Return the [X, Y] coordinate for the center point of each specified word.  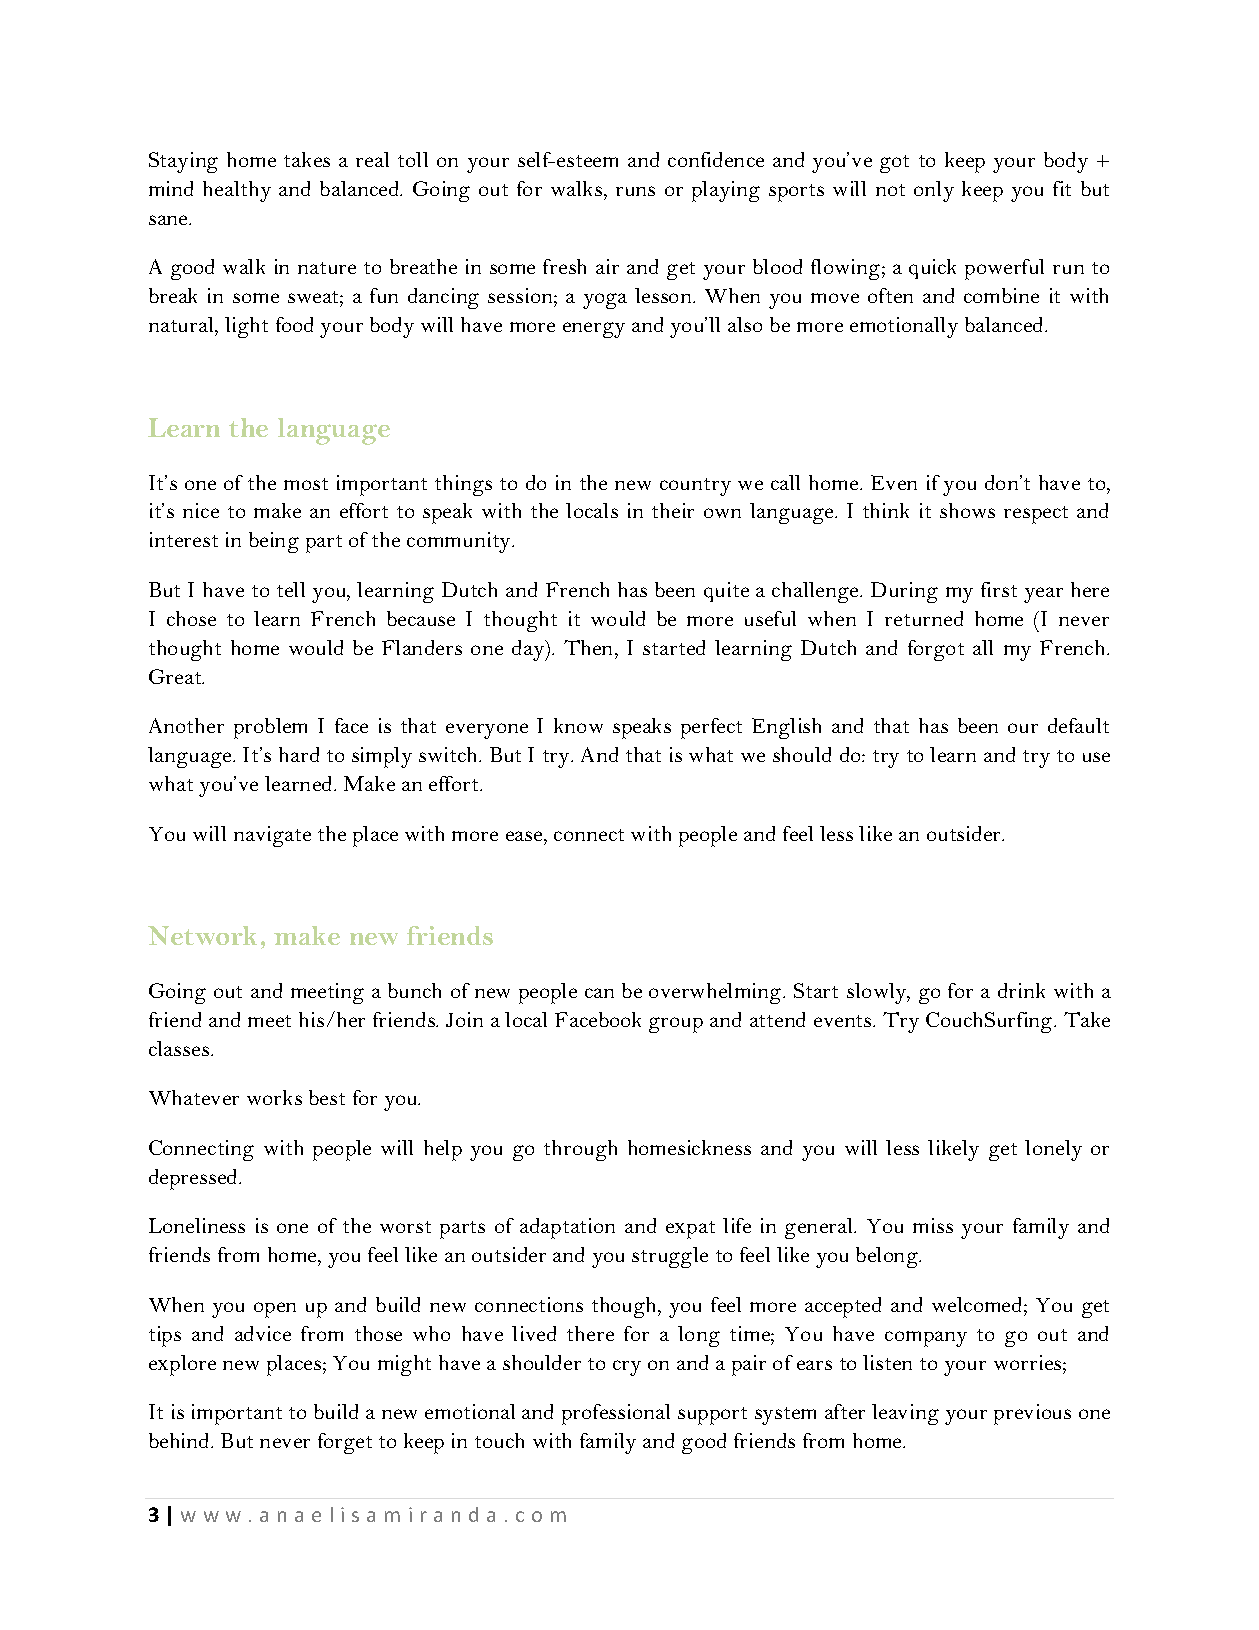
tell [291, 589]
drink [1021, 990]
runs [635, 191]
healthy [237, 191]
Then [590, 647]
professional [616, 1414]
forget [345, 1443]
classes [180, 1048]
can [599, 993]
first [999, 589]
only [934, 191]
